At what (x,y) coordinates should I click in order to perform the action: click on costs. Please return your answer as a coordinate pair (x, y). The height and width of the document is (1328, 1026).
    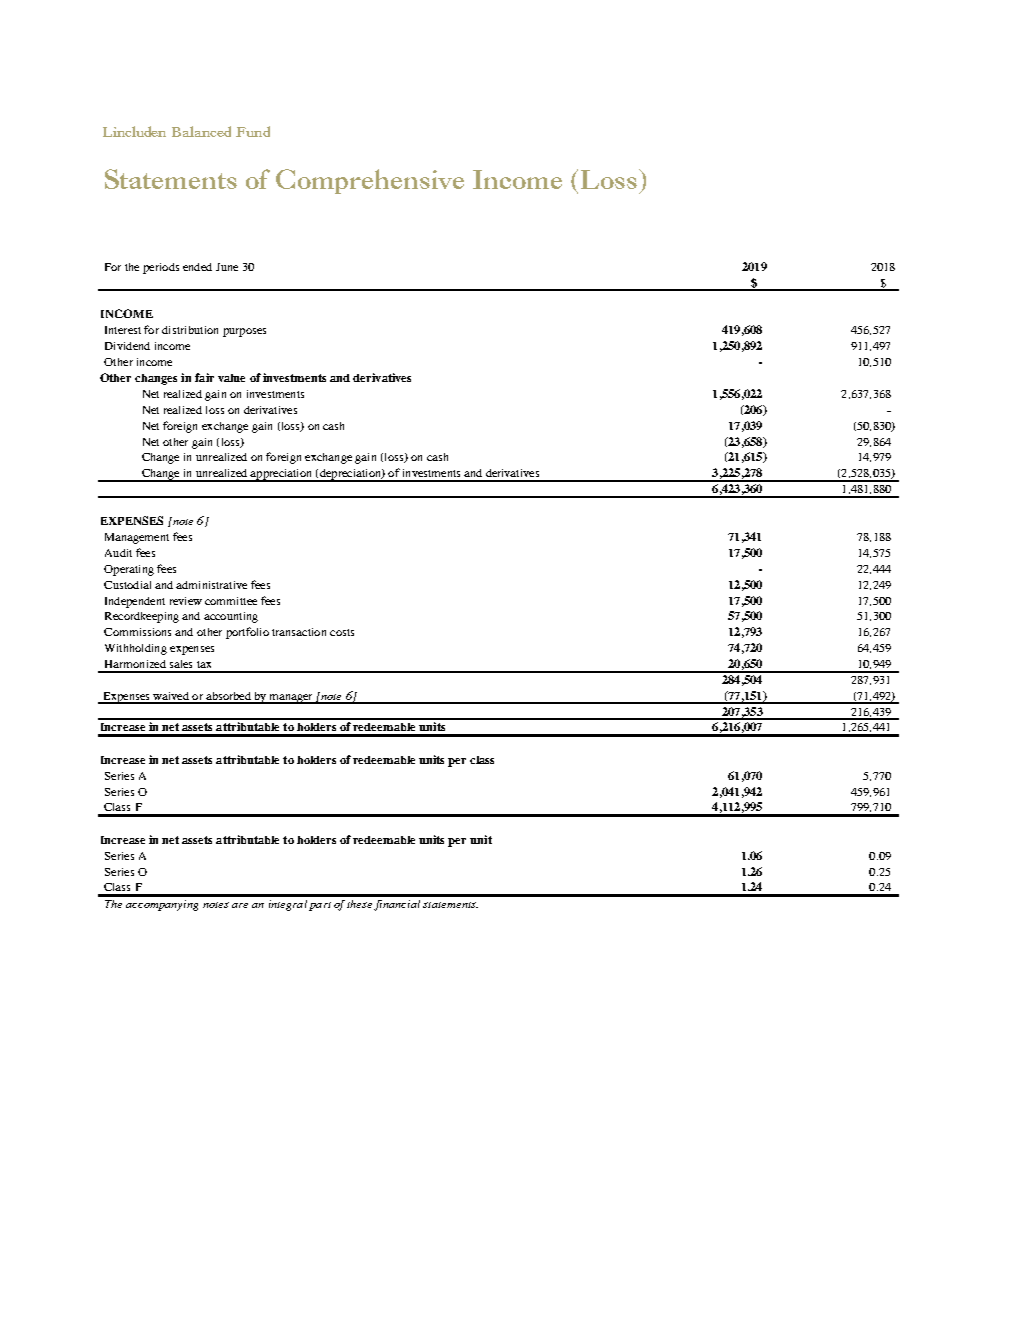
    Looking at the image, I should click on (342, 632).
